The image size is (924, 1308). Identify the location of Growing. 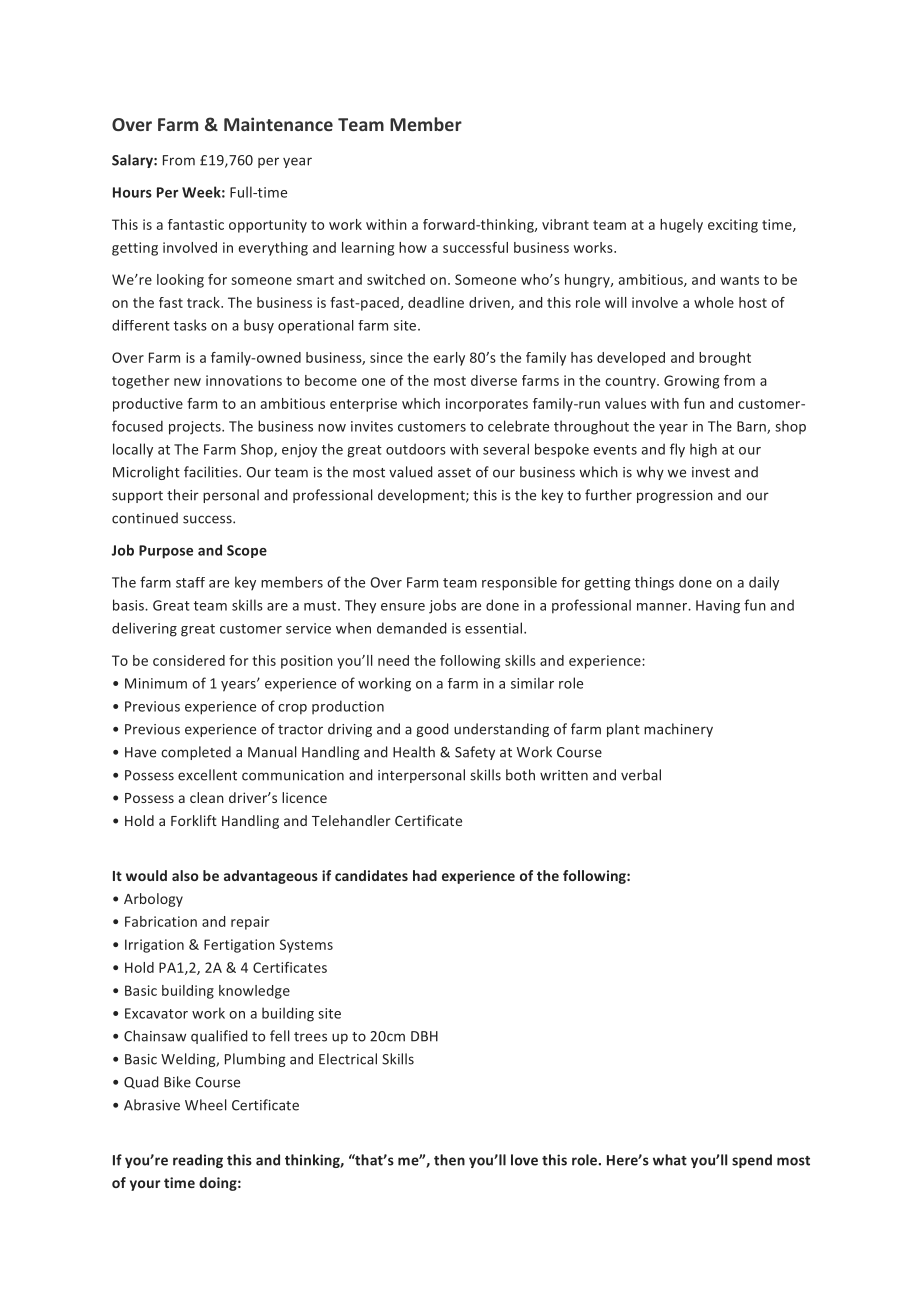
(691, 382).
